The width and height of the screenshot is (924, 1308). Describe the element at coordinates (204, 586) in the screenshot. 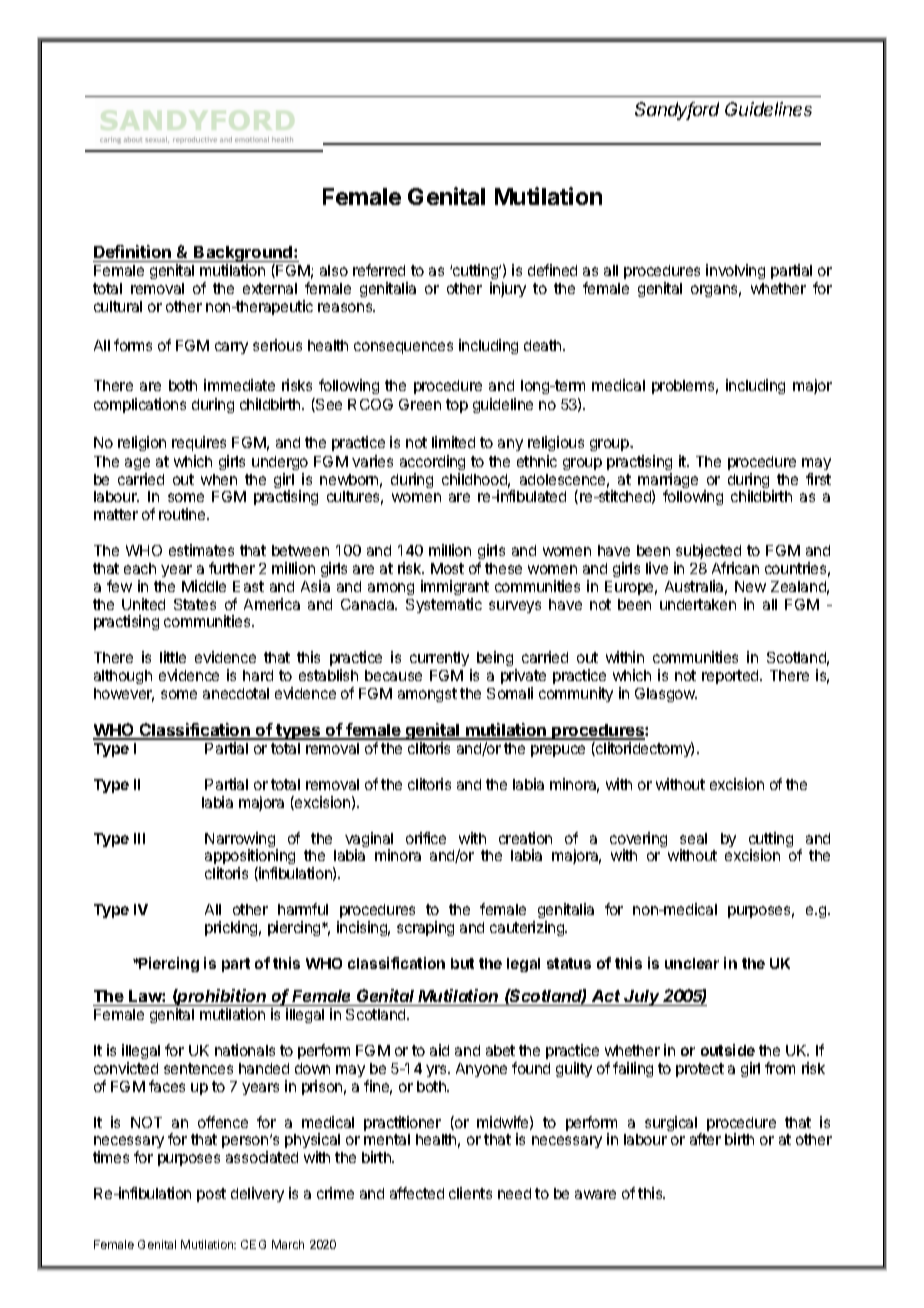

I see `Middle` at that location.
